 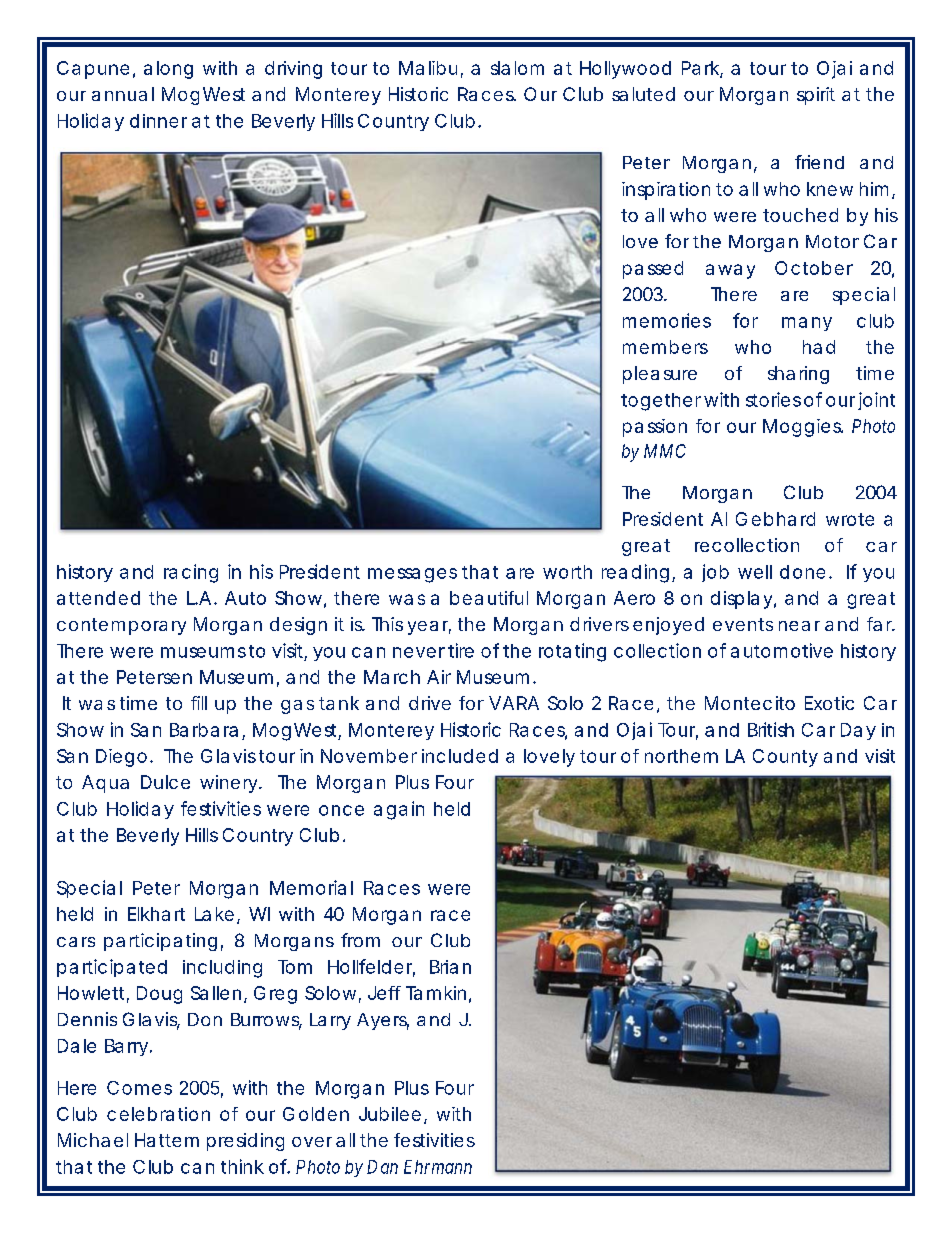 What do you see at coordinates (816, 96) in the image?
I see `spirit` at bounding box center [816, 96].
